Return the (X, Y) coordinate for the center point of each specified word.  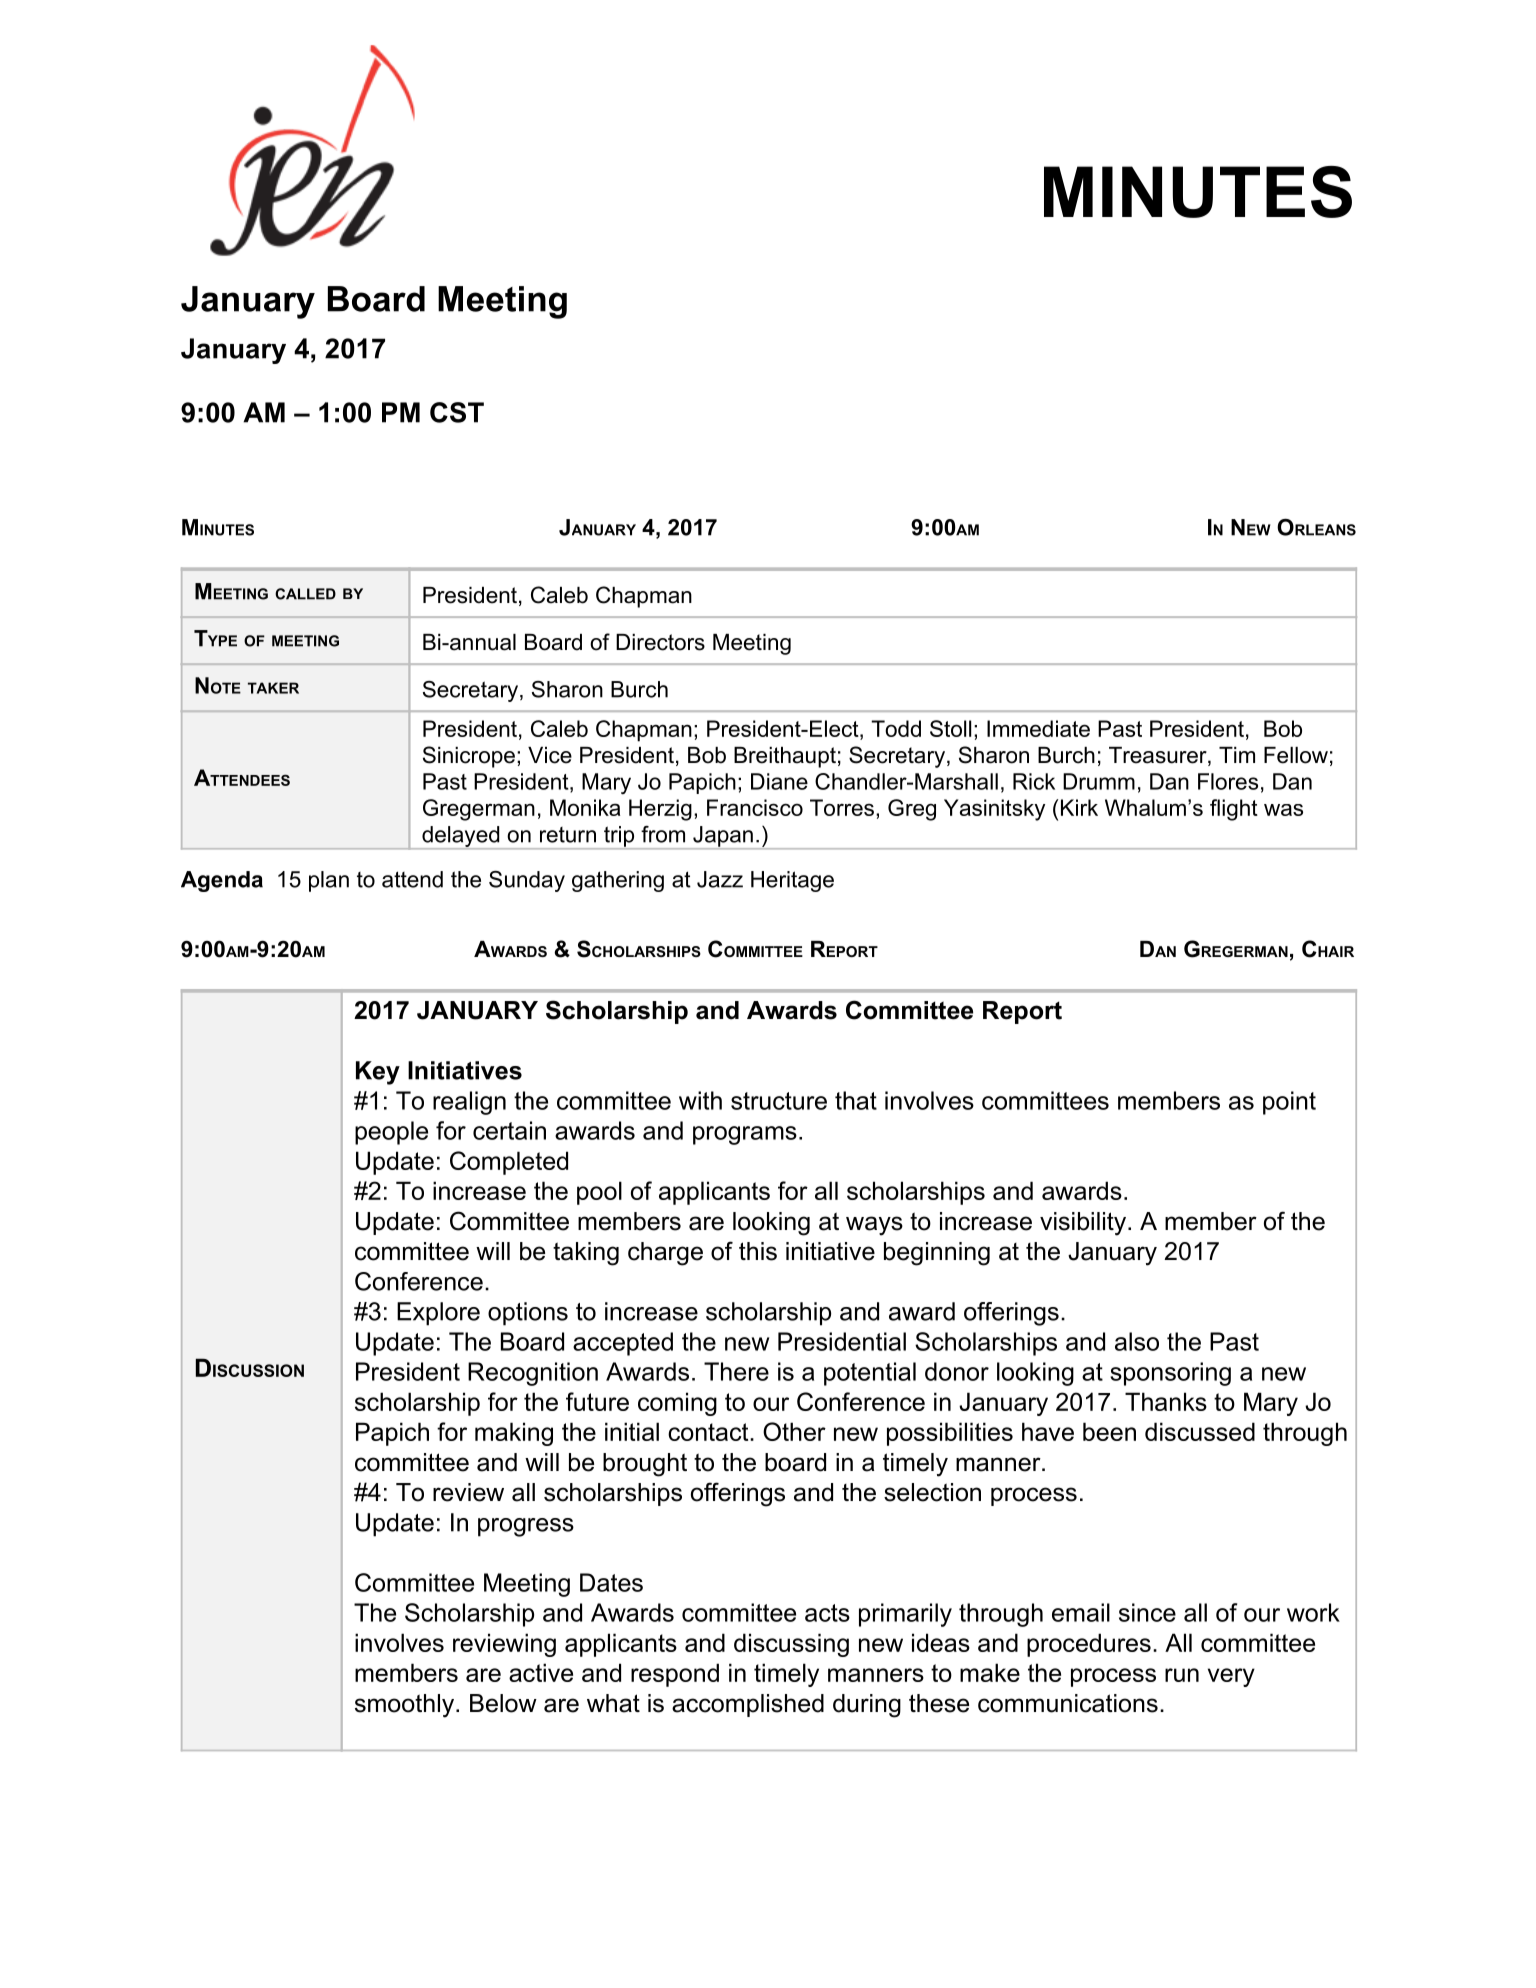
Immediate (1038, 728)
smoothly (406, 1706)
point (1289, 1103)
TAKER (273, 688)
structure (779, 1101)
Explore (438, 1314)
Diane (779, 781)
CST (457, 412)
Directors (660, 642)
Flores (1228, 781)
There (736, 1371)
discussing (791, 1645)
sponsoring (1170, 1374)
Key (378, 1073)
